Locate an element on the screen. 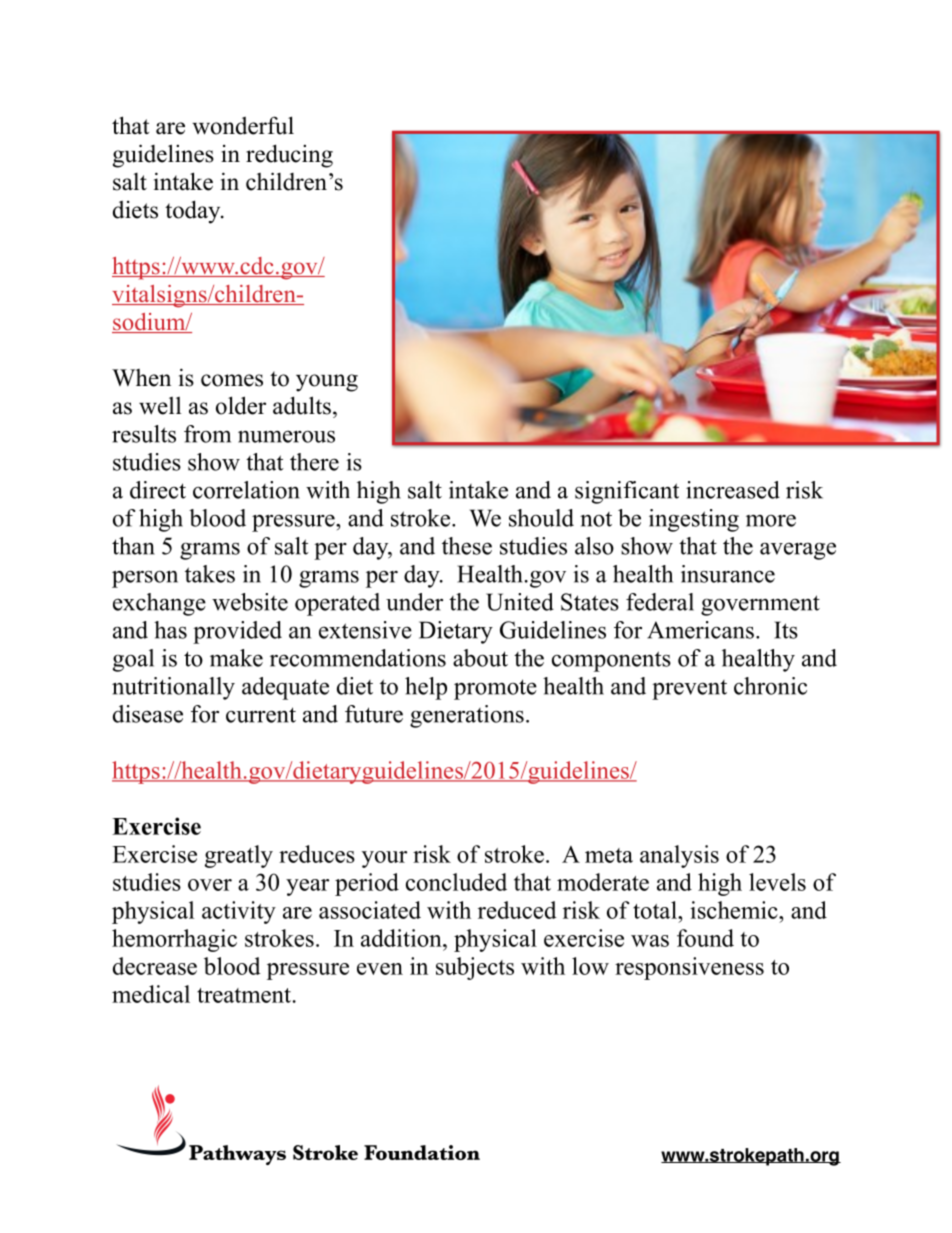 This screenshot has height=1233, width=952. reducing is located at coordinates (289, 156).
